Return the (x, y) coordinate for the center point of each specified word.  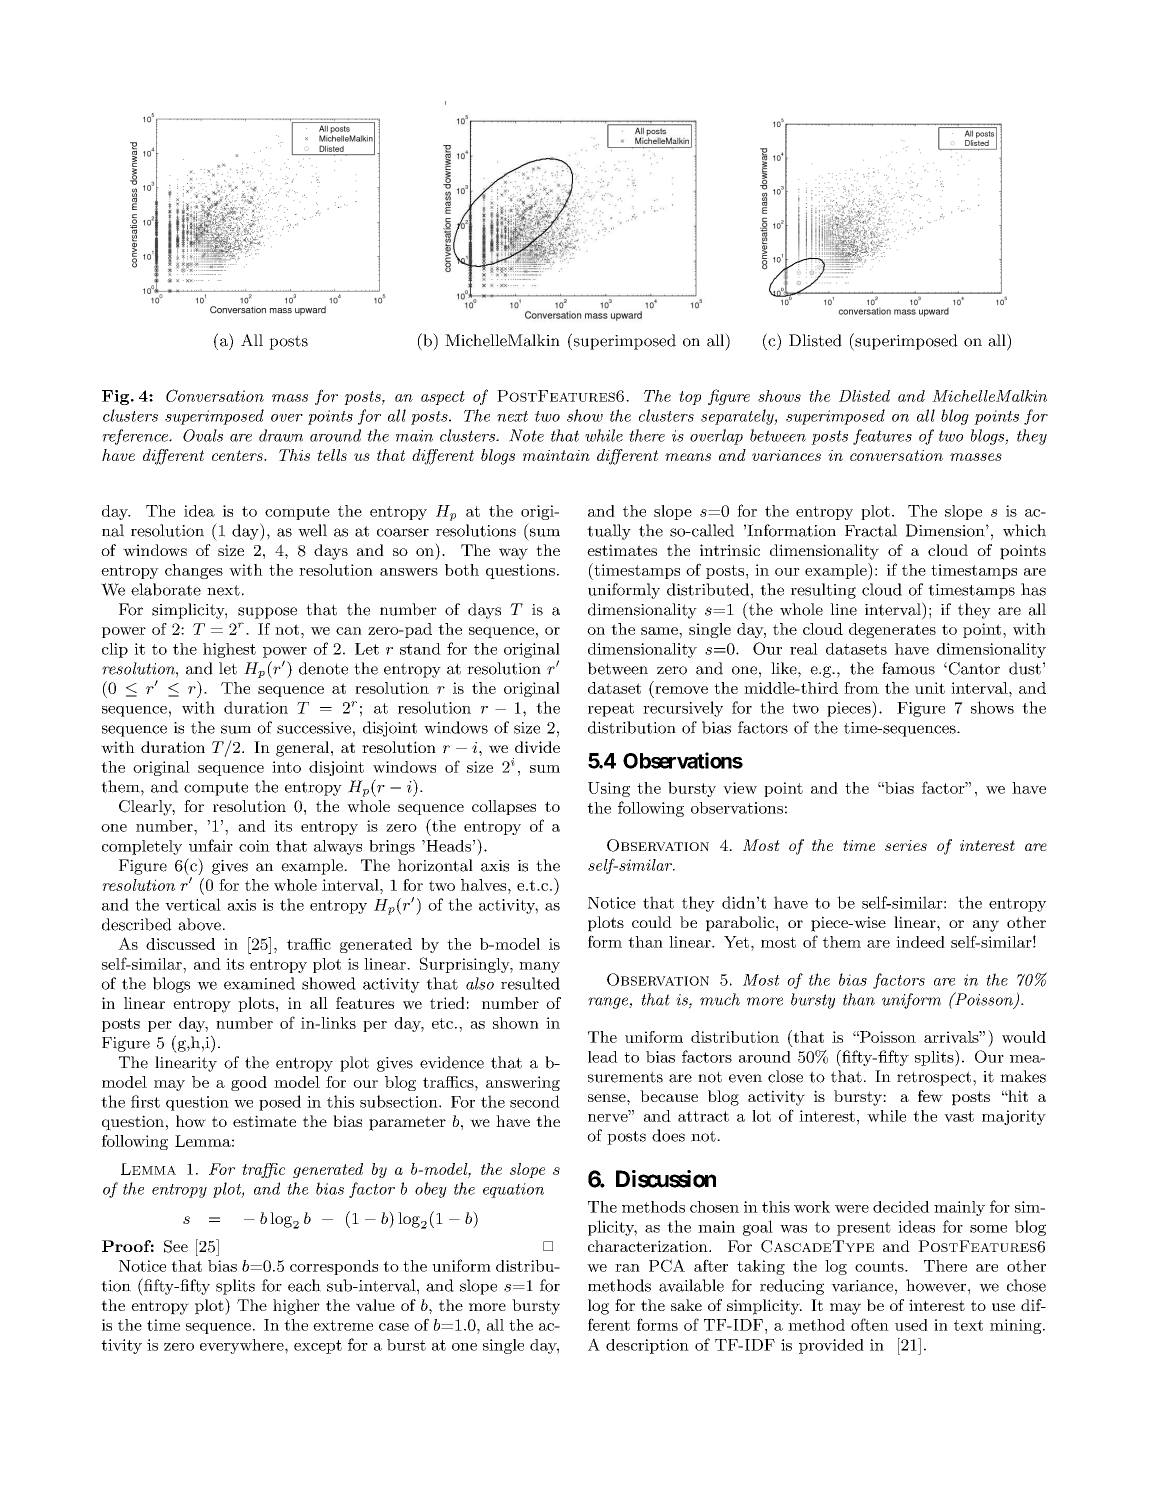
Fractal (871, 530)
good (249, 1083)
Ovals (203, 435)
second (535, 1101)
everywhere (243, 1346)
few (930, 1096)
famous (908, 668)
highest (229, 650)
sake (686, 1305)
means (688, 457)
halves (485, 885)
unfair (211, 845)
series (906, 845)
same (660, 631)
